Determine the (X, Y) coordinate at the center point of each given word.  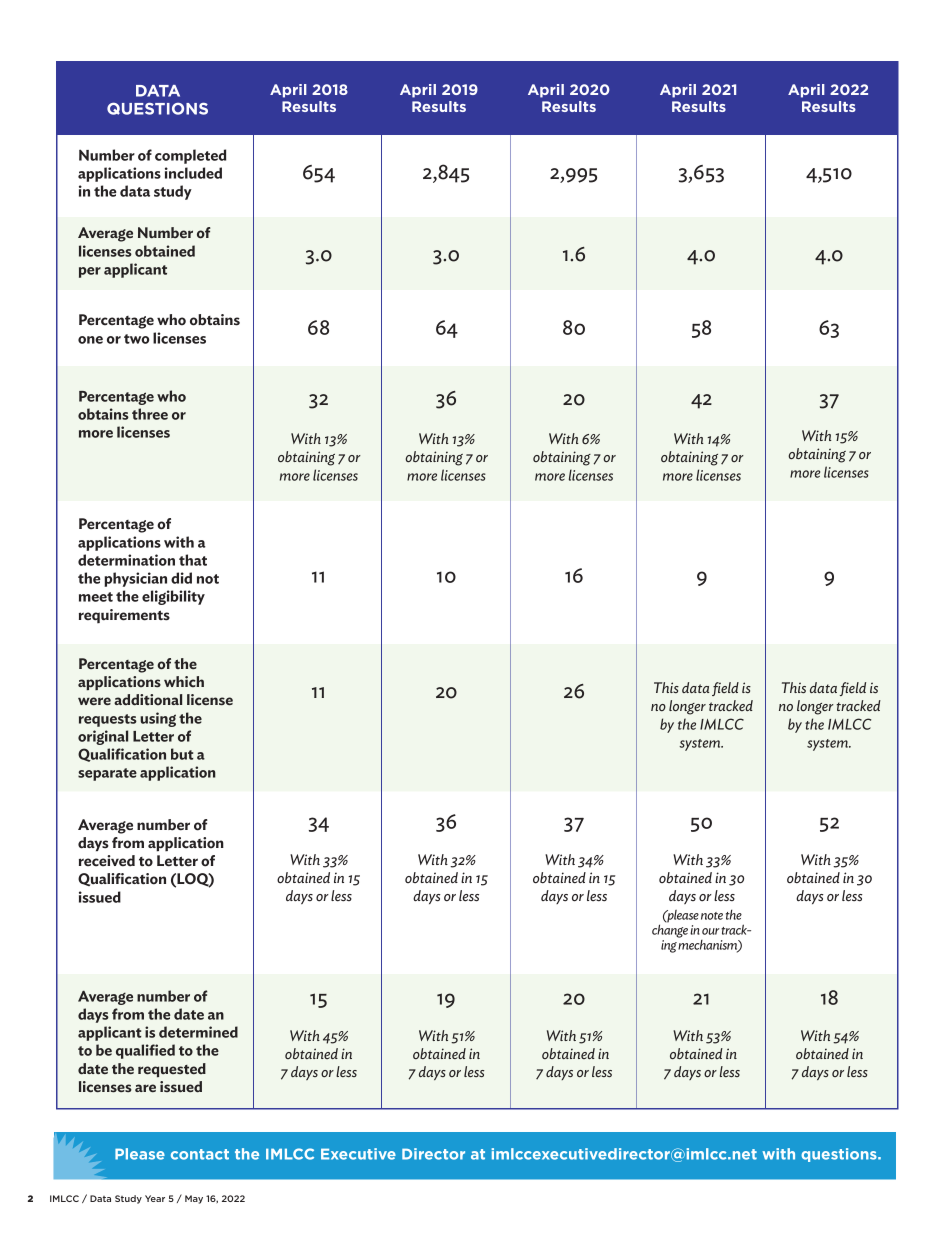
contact (200, 1154)
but (182, 754)
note (712, 916)
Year (155, 1198)
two (136, 339)
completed (190, 156)
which (184, 681)
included (193, 173)
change (670, 930)
